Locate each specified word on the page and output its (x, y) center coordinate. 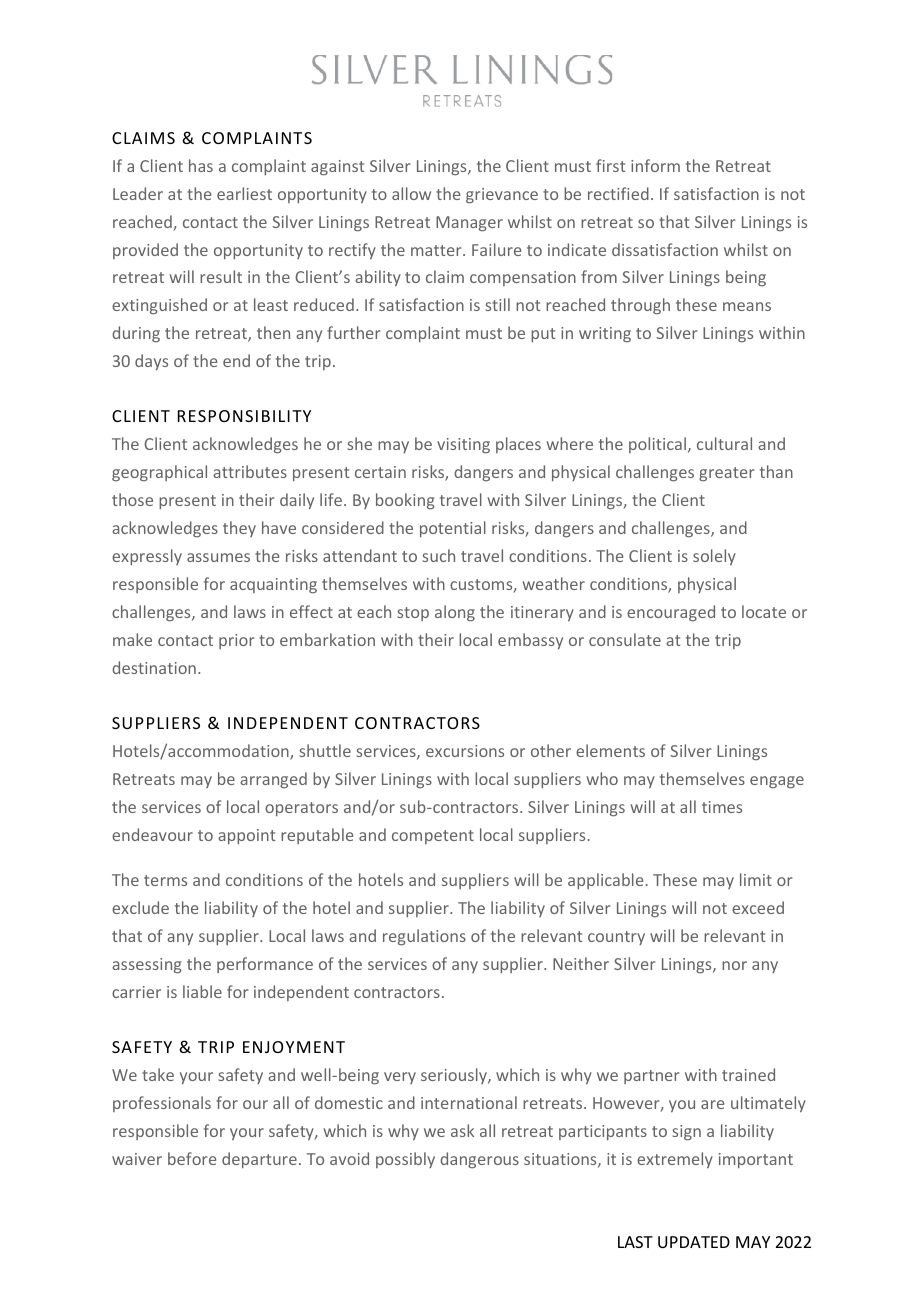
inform (655, 165)
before (192, 1158)
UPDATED (694, 1242)
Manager (469, 223)
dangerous (479, 1160)
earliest (244, 193)
